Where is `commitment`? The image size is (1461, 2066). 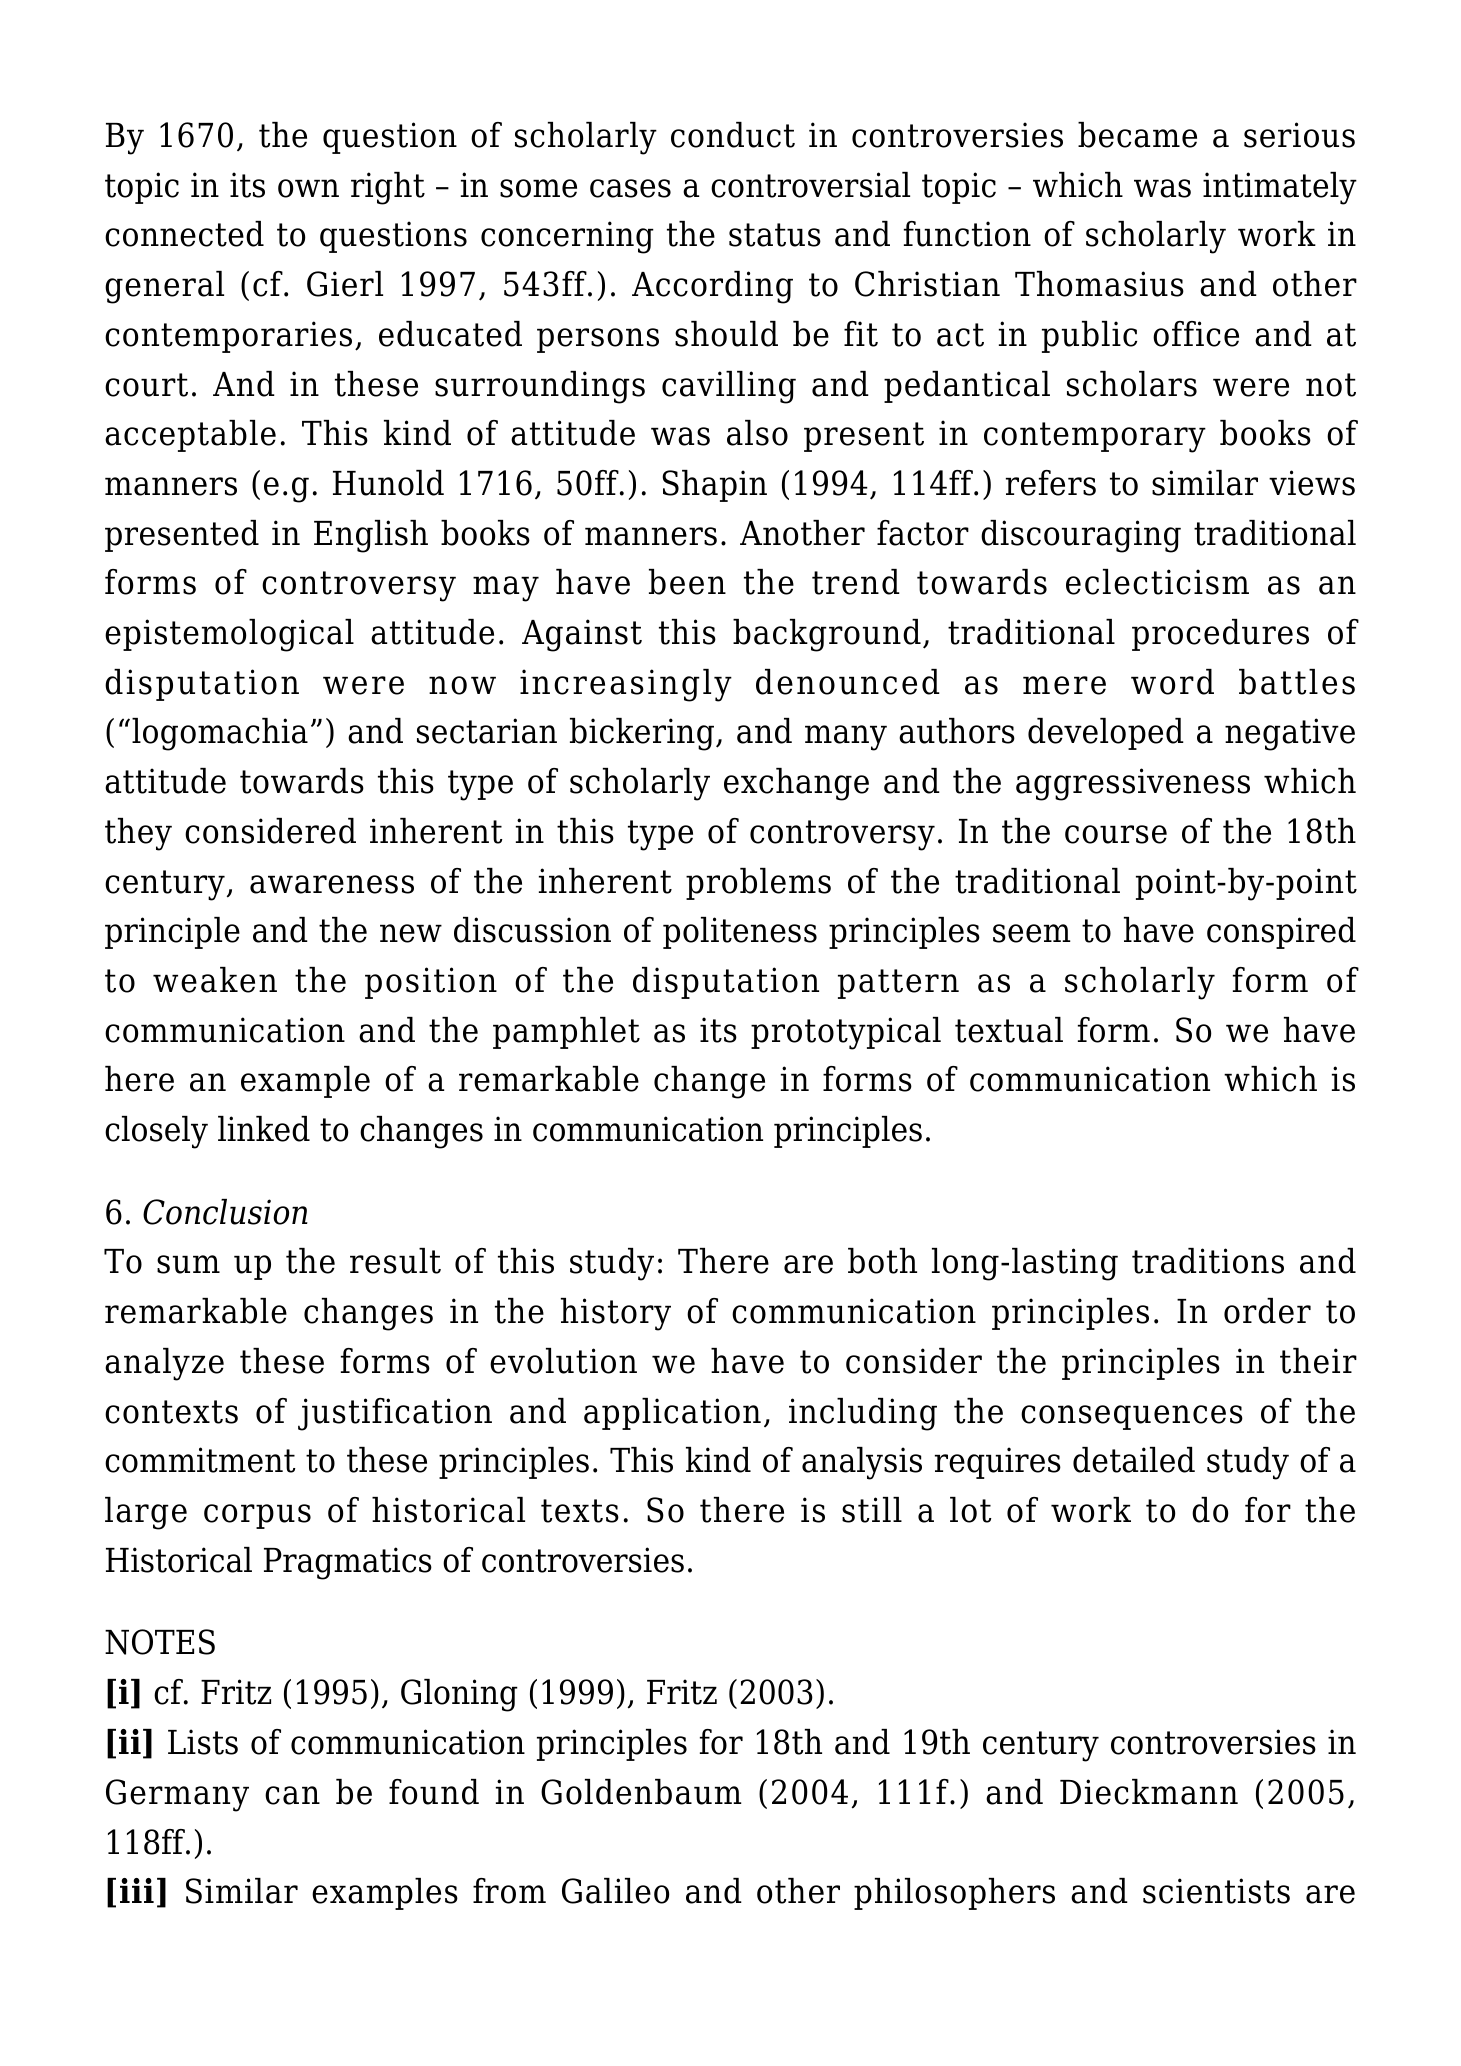
commitment is located at coordinates (200, 1460).
